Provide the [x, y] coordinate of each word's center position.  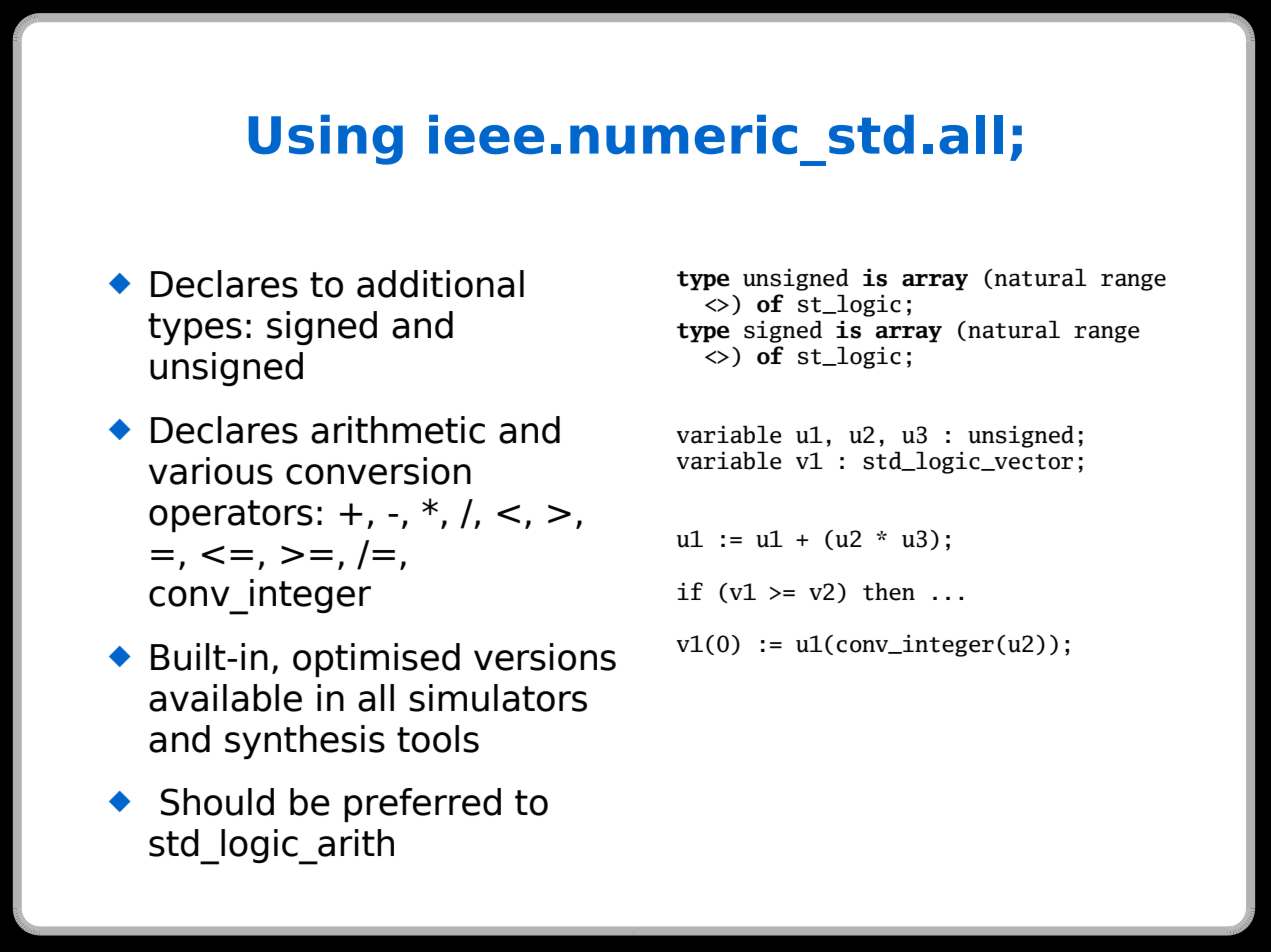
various [211, 471]
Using [325, 140]
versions [545, 657]
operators [231, 516]
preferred [422, 805]
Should [217, 802]
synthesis [305, 742]
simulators [498, 698]
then [889, 592]
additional [440, 284]
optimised [376, 660]
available [225, 698]
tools [438, 739]
